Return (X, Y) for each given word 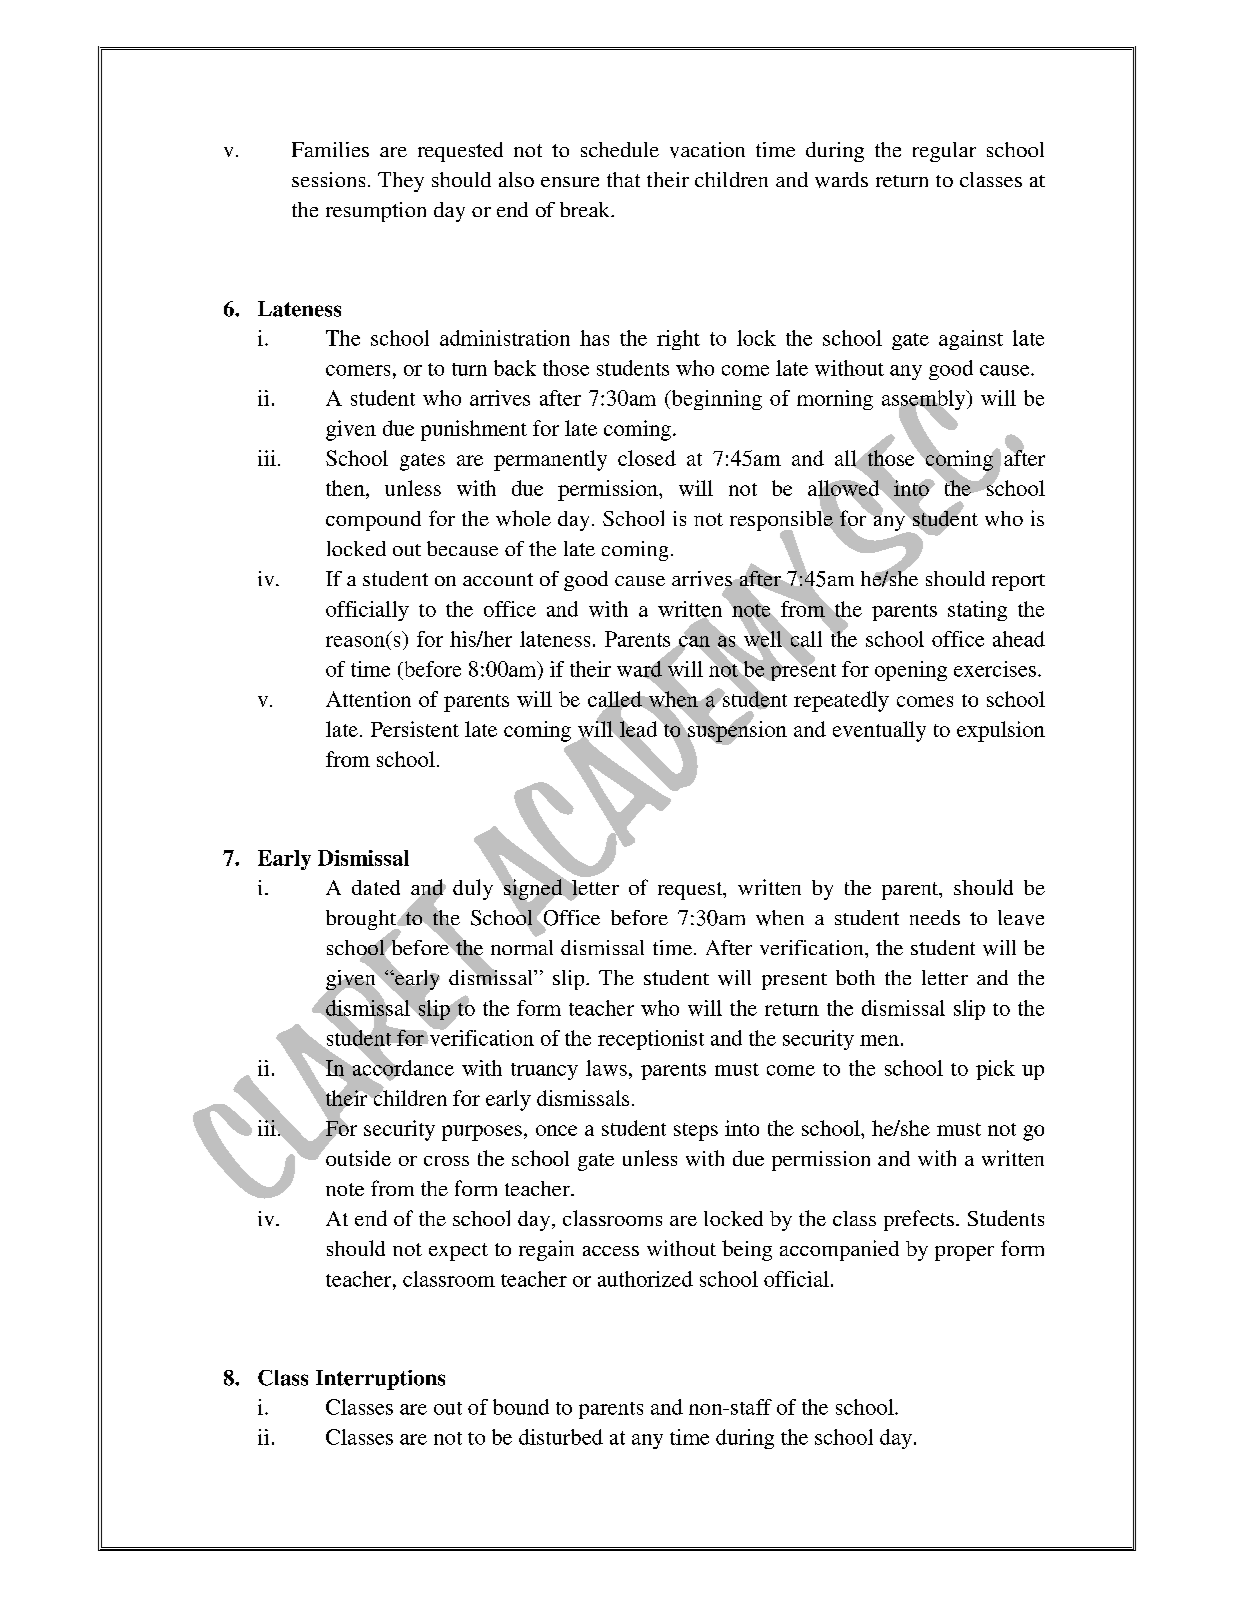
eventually (879, 731)
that (623, 179)
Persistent (415, 729)
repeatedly (841, 701)
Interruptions (380, 1380)
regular (944, 152)
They (401, 182)
